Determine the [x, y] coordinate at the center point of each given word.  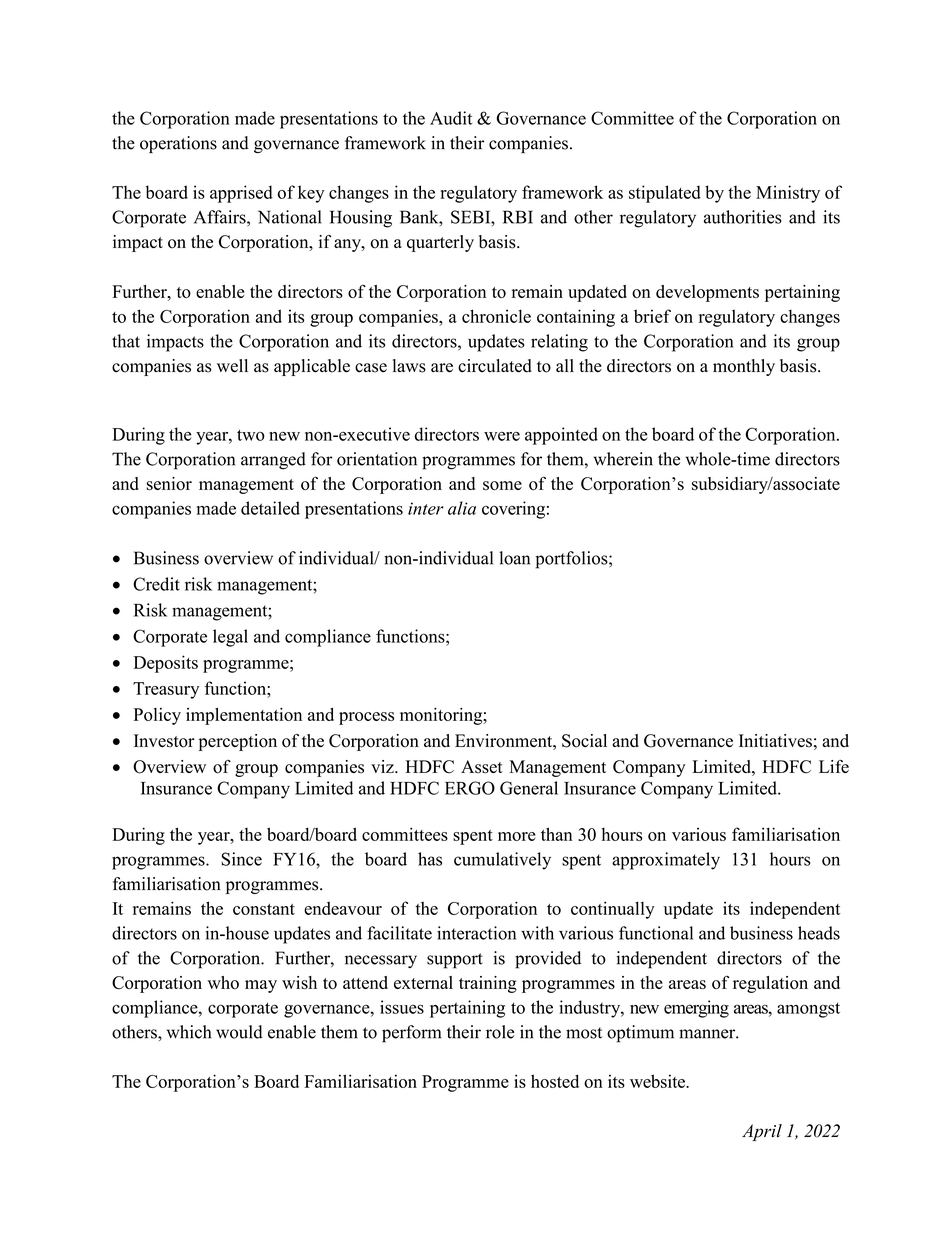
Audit [451, 118]
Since [241, 859]
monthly [744, 367]
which [189, 1032]
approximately [666, 861]
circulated [495, 366]
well [232, 366]
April [762, 1132]
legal [230, 638]
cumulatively [502, 861]
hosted [555, 1081]
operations [178, 144]
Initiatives [775, 741]
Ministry [788, 194]
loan [514, 558]
